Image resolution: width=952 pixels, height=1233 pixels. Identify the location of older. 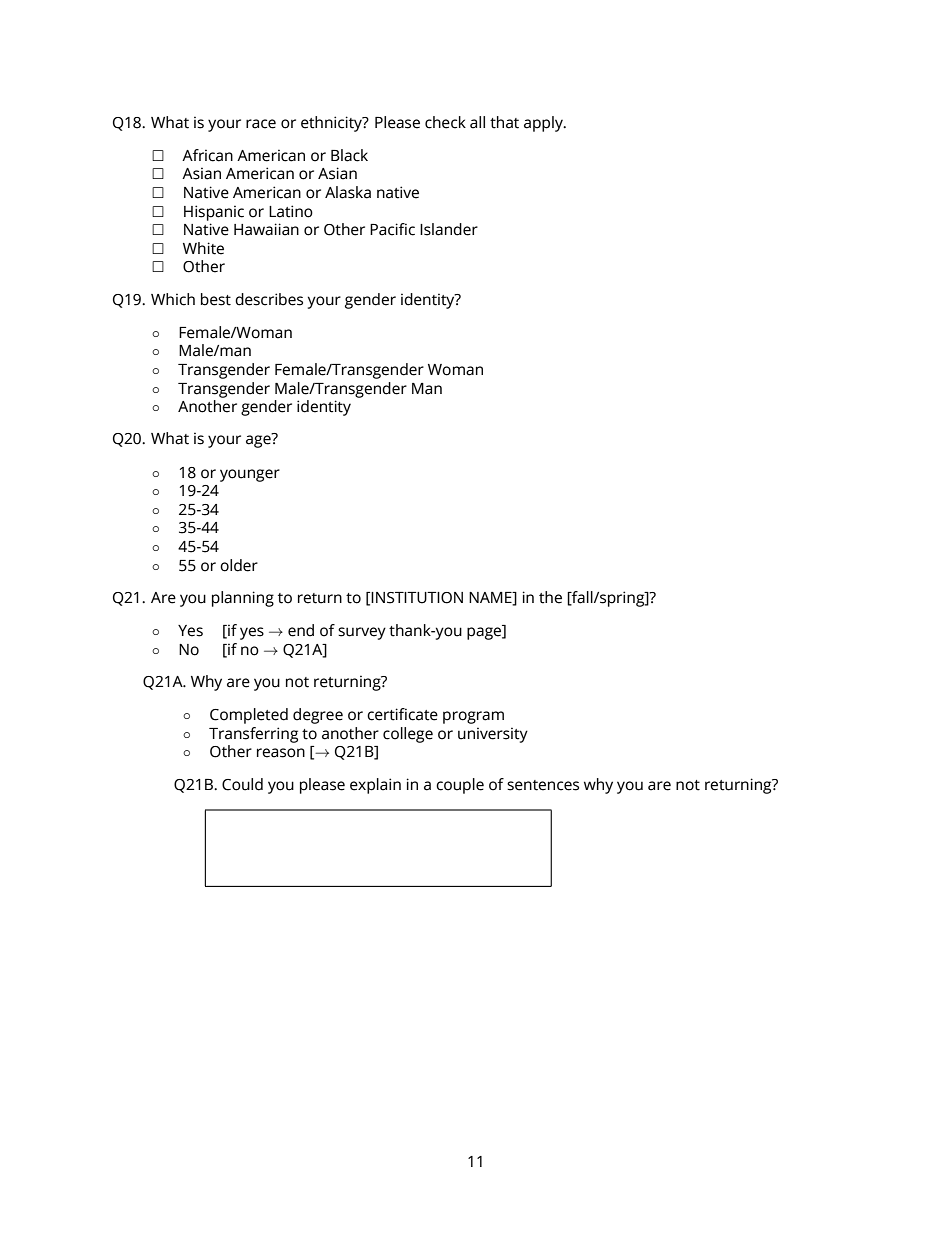
(239, 565).
